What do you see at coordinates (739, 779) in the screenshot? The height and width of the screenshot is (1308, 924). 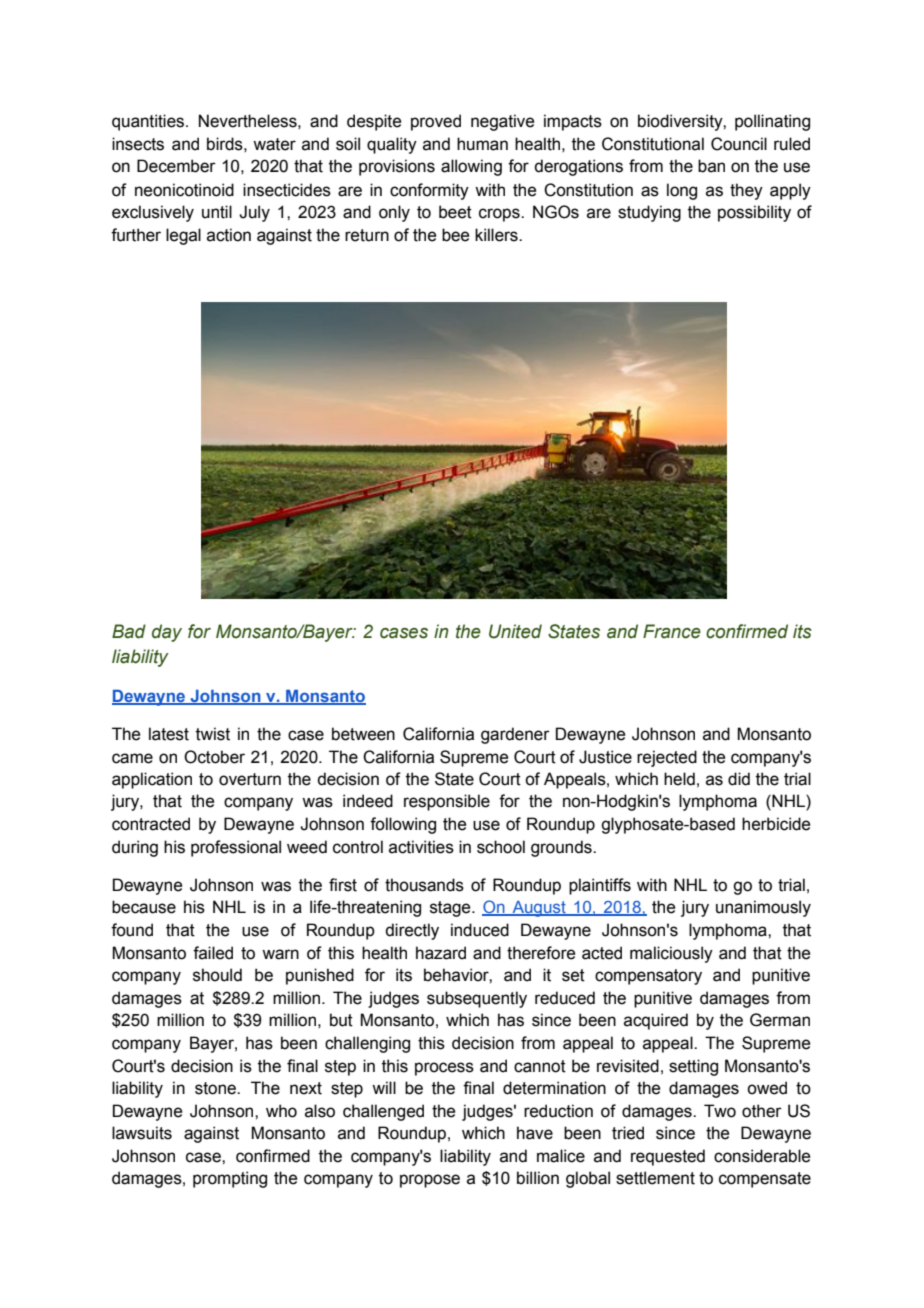 I see `did` at bounding box center [739, 779].
